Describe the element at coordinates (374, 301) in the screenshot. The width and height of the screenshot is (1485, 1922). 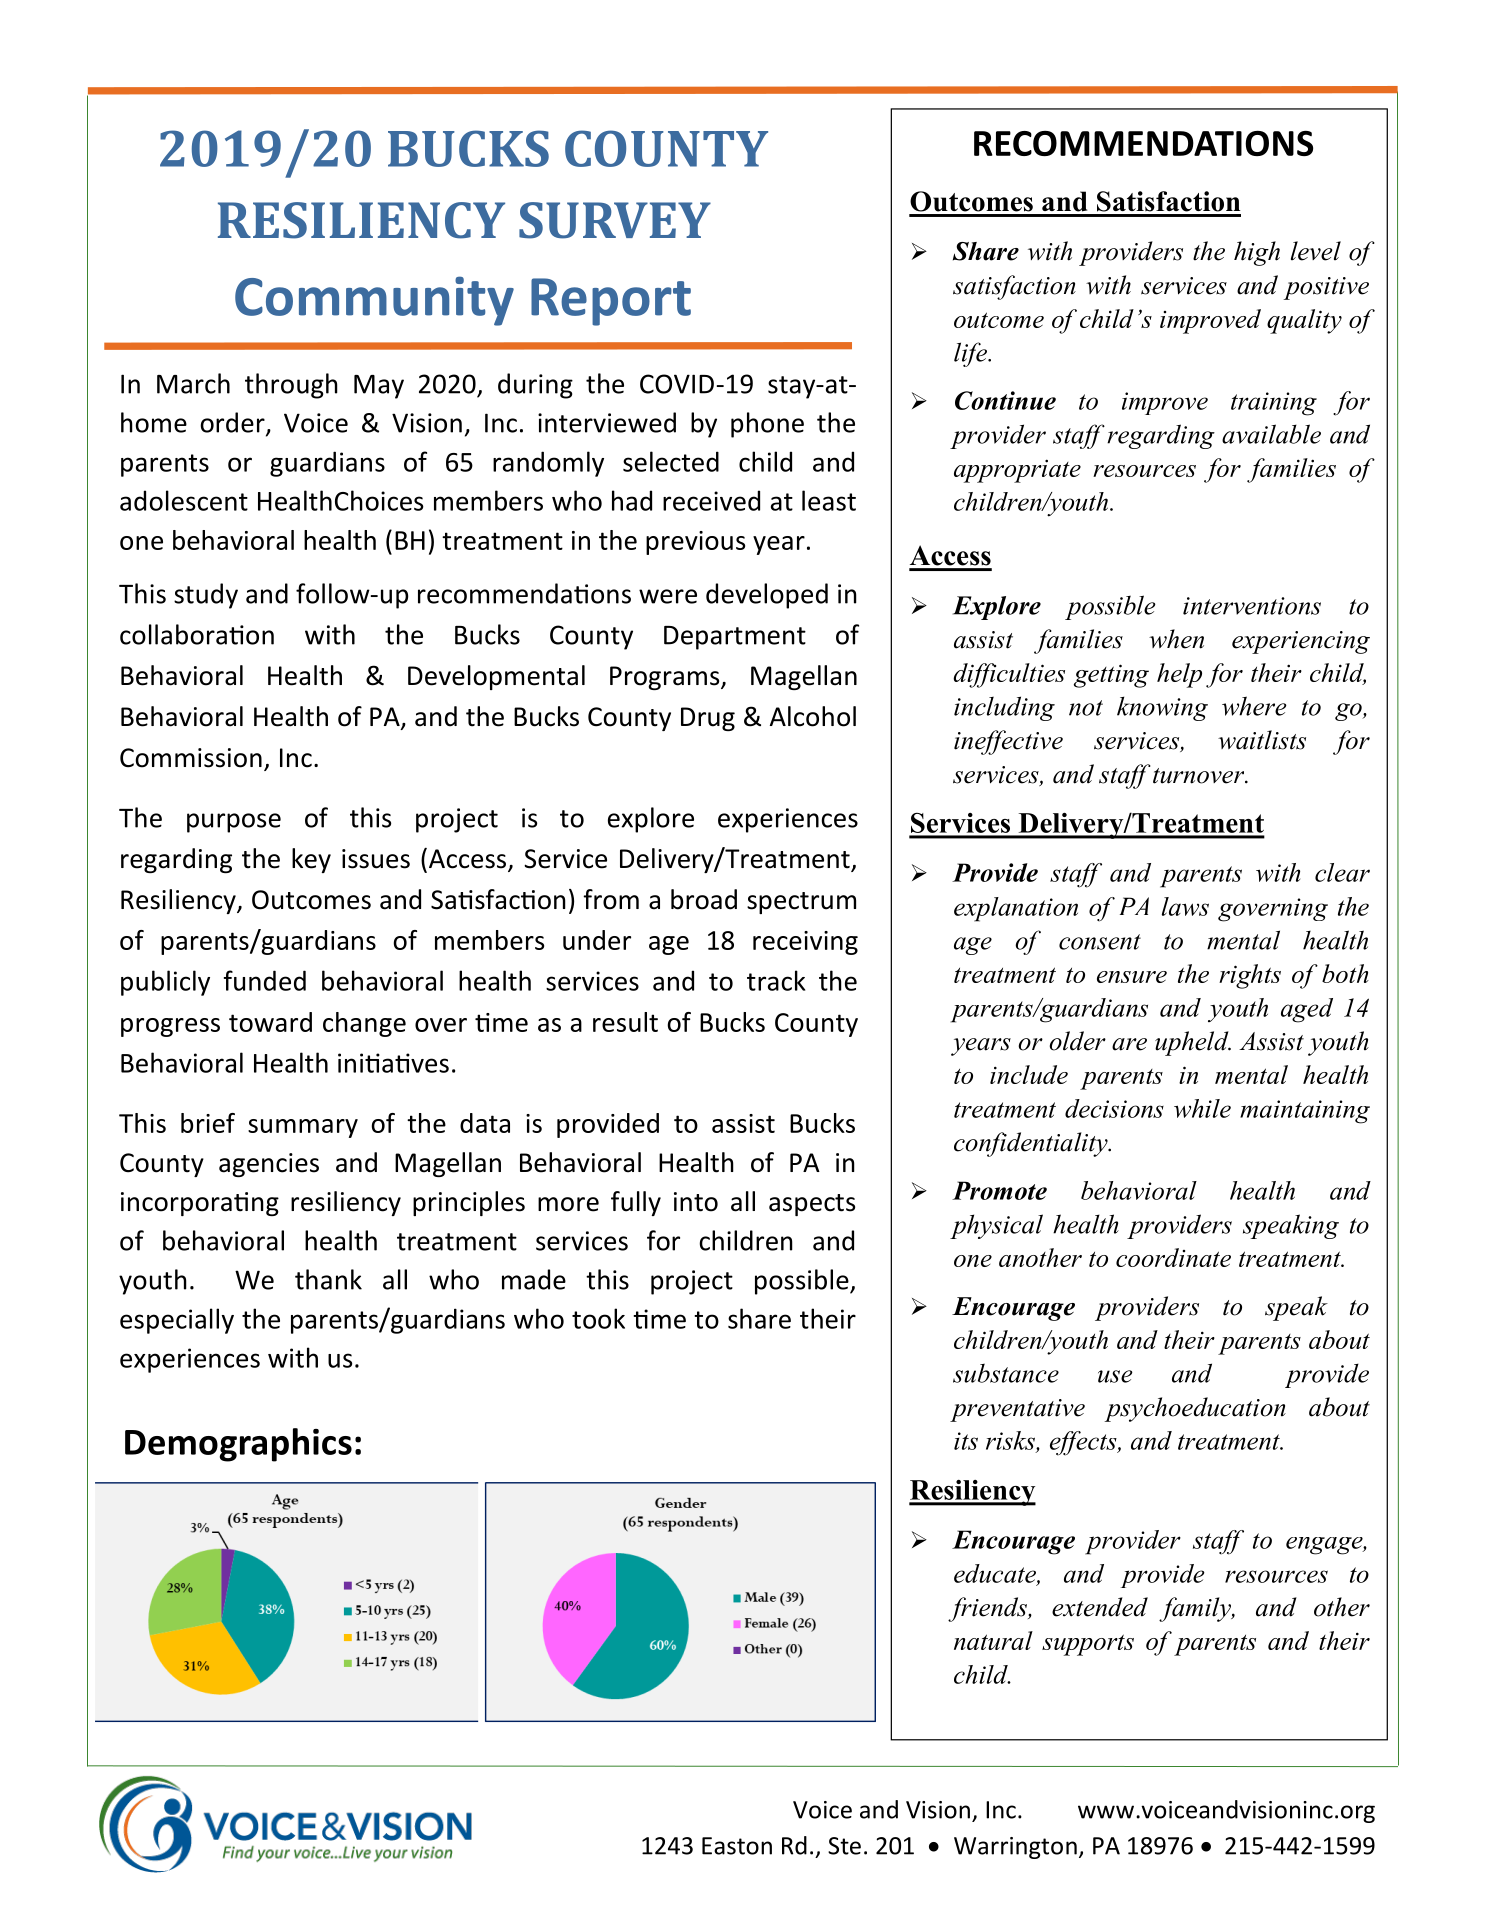
I see `Community` at that location.
